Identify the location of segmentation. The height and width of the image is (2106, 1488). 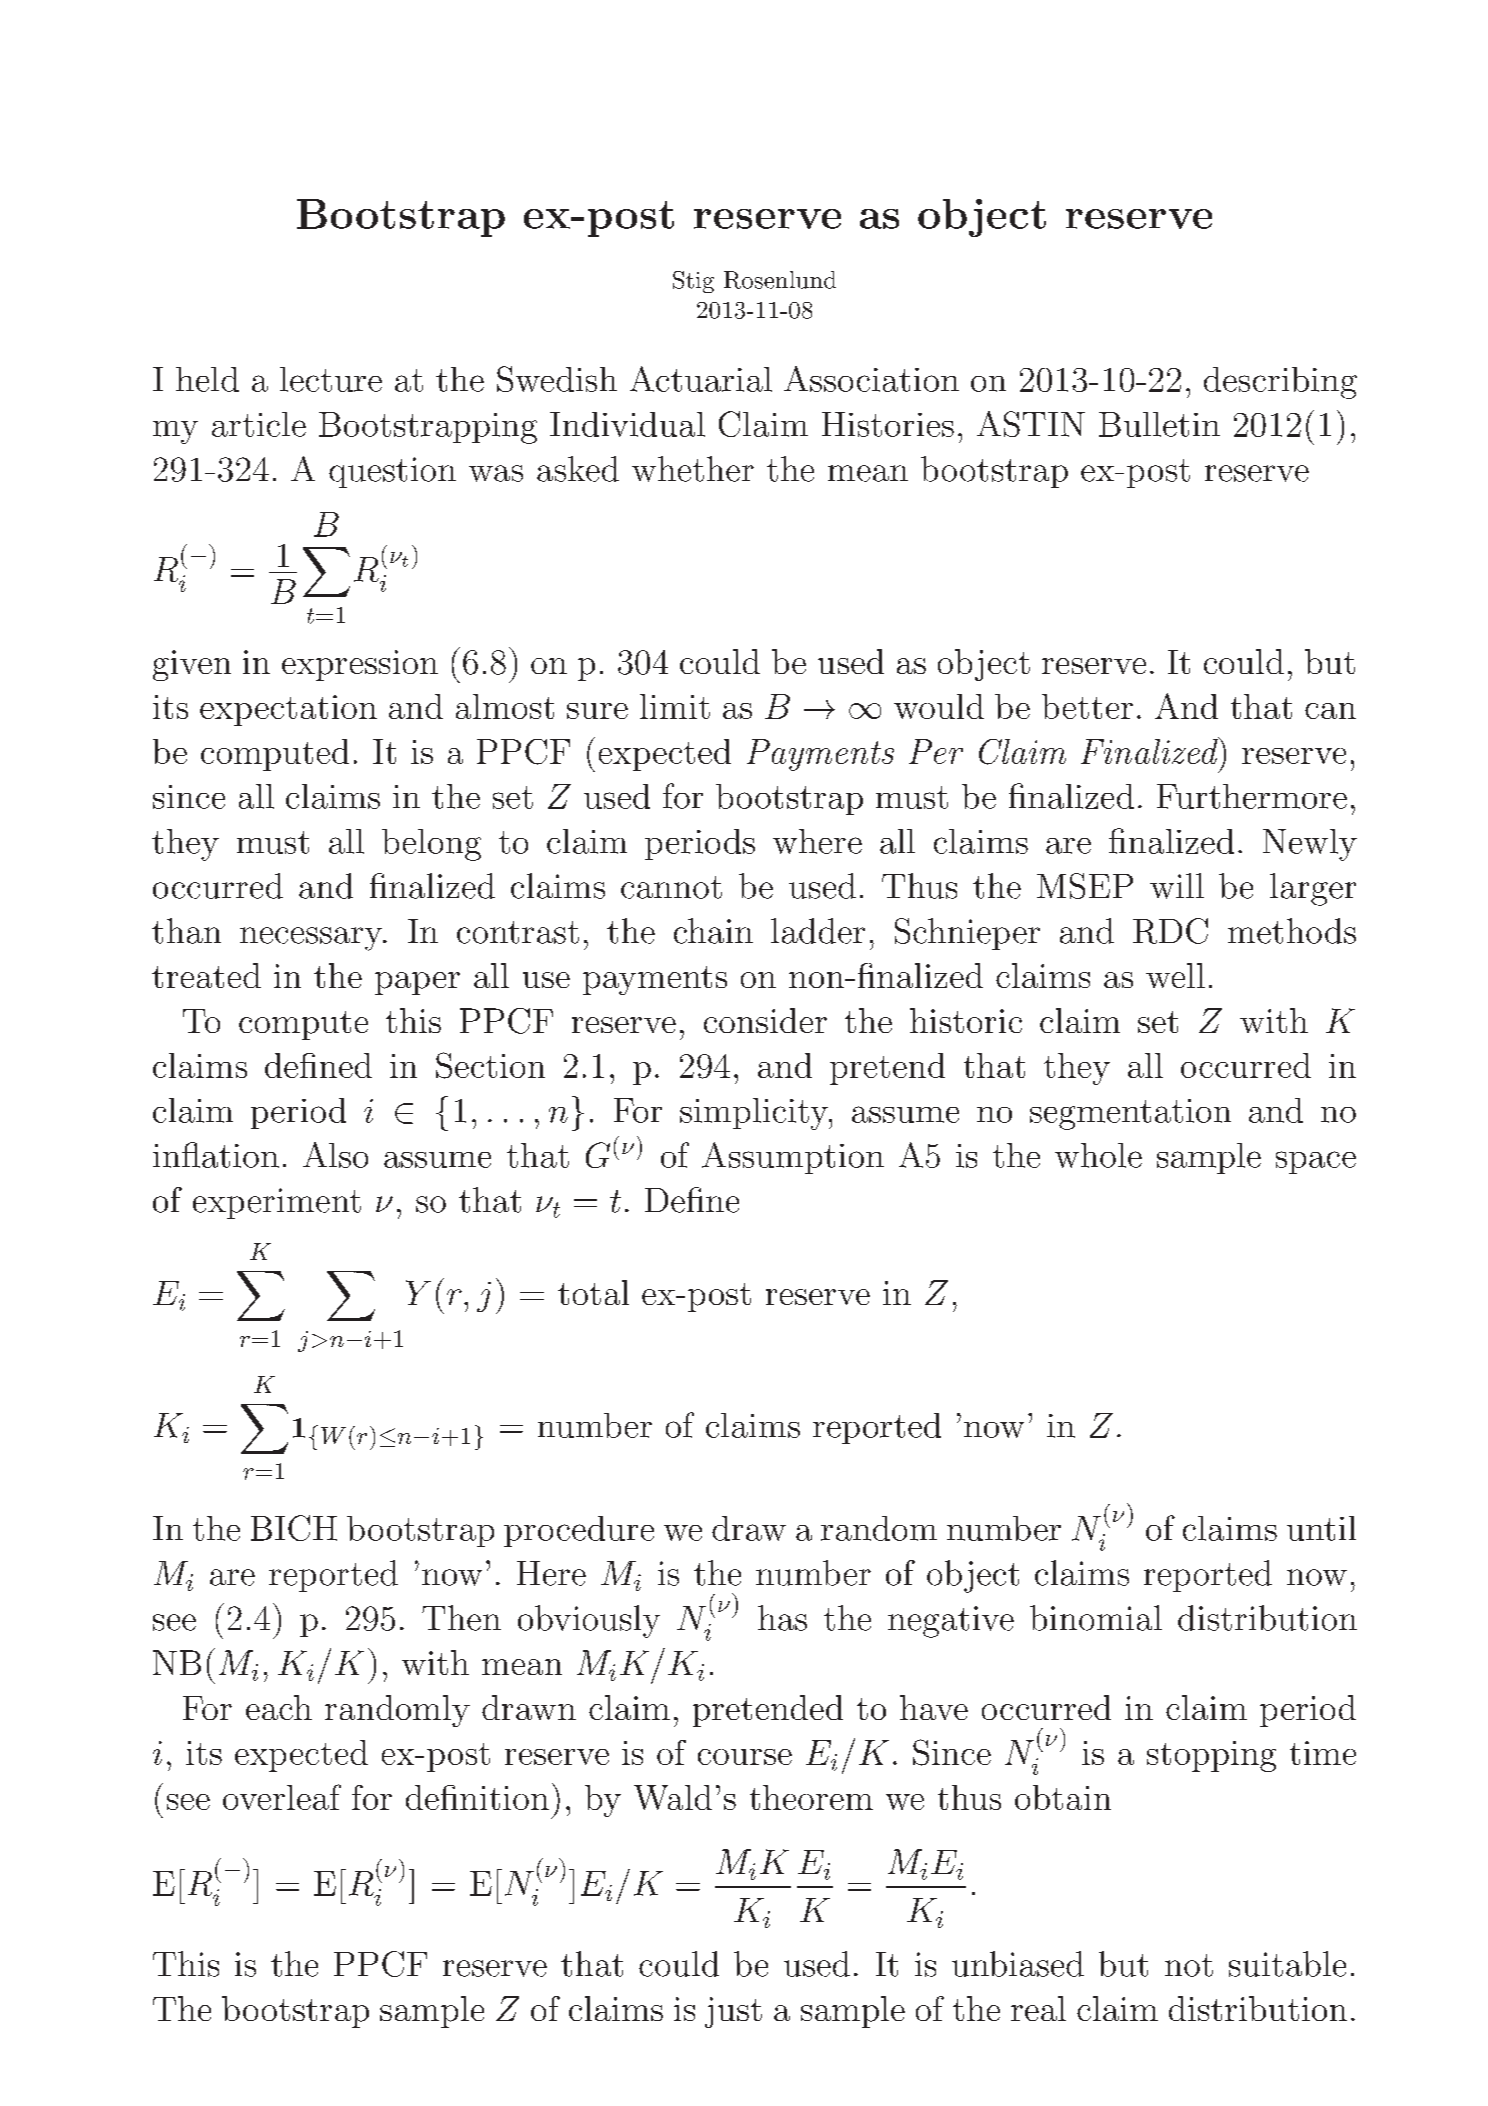
(1130, 1114).
